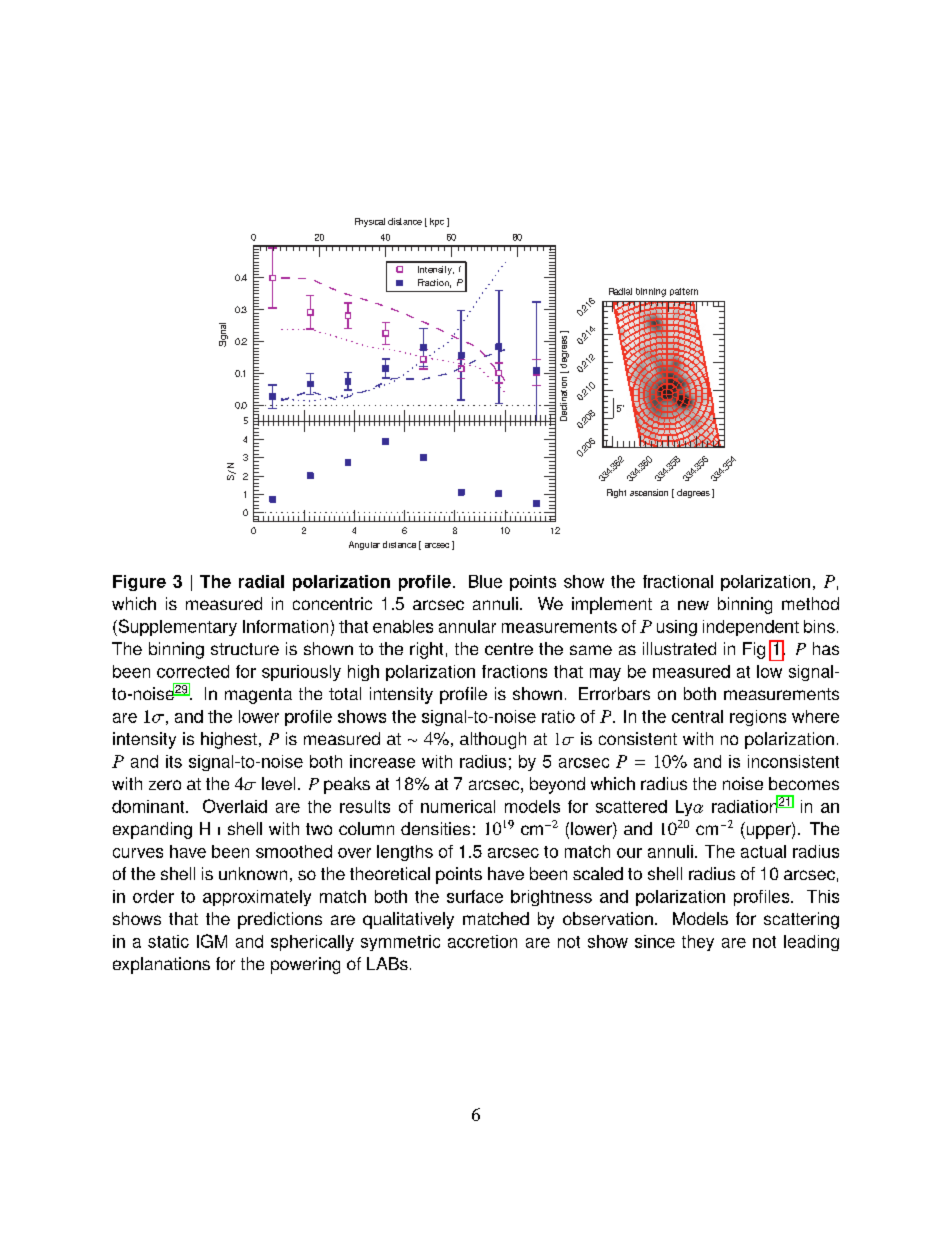 This document has height=1233, width=952. Describe the element at coordinates (485, 581) in the document. I see `Blue` at that location.
